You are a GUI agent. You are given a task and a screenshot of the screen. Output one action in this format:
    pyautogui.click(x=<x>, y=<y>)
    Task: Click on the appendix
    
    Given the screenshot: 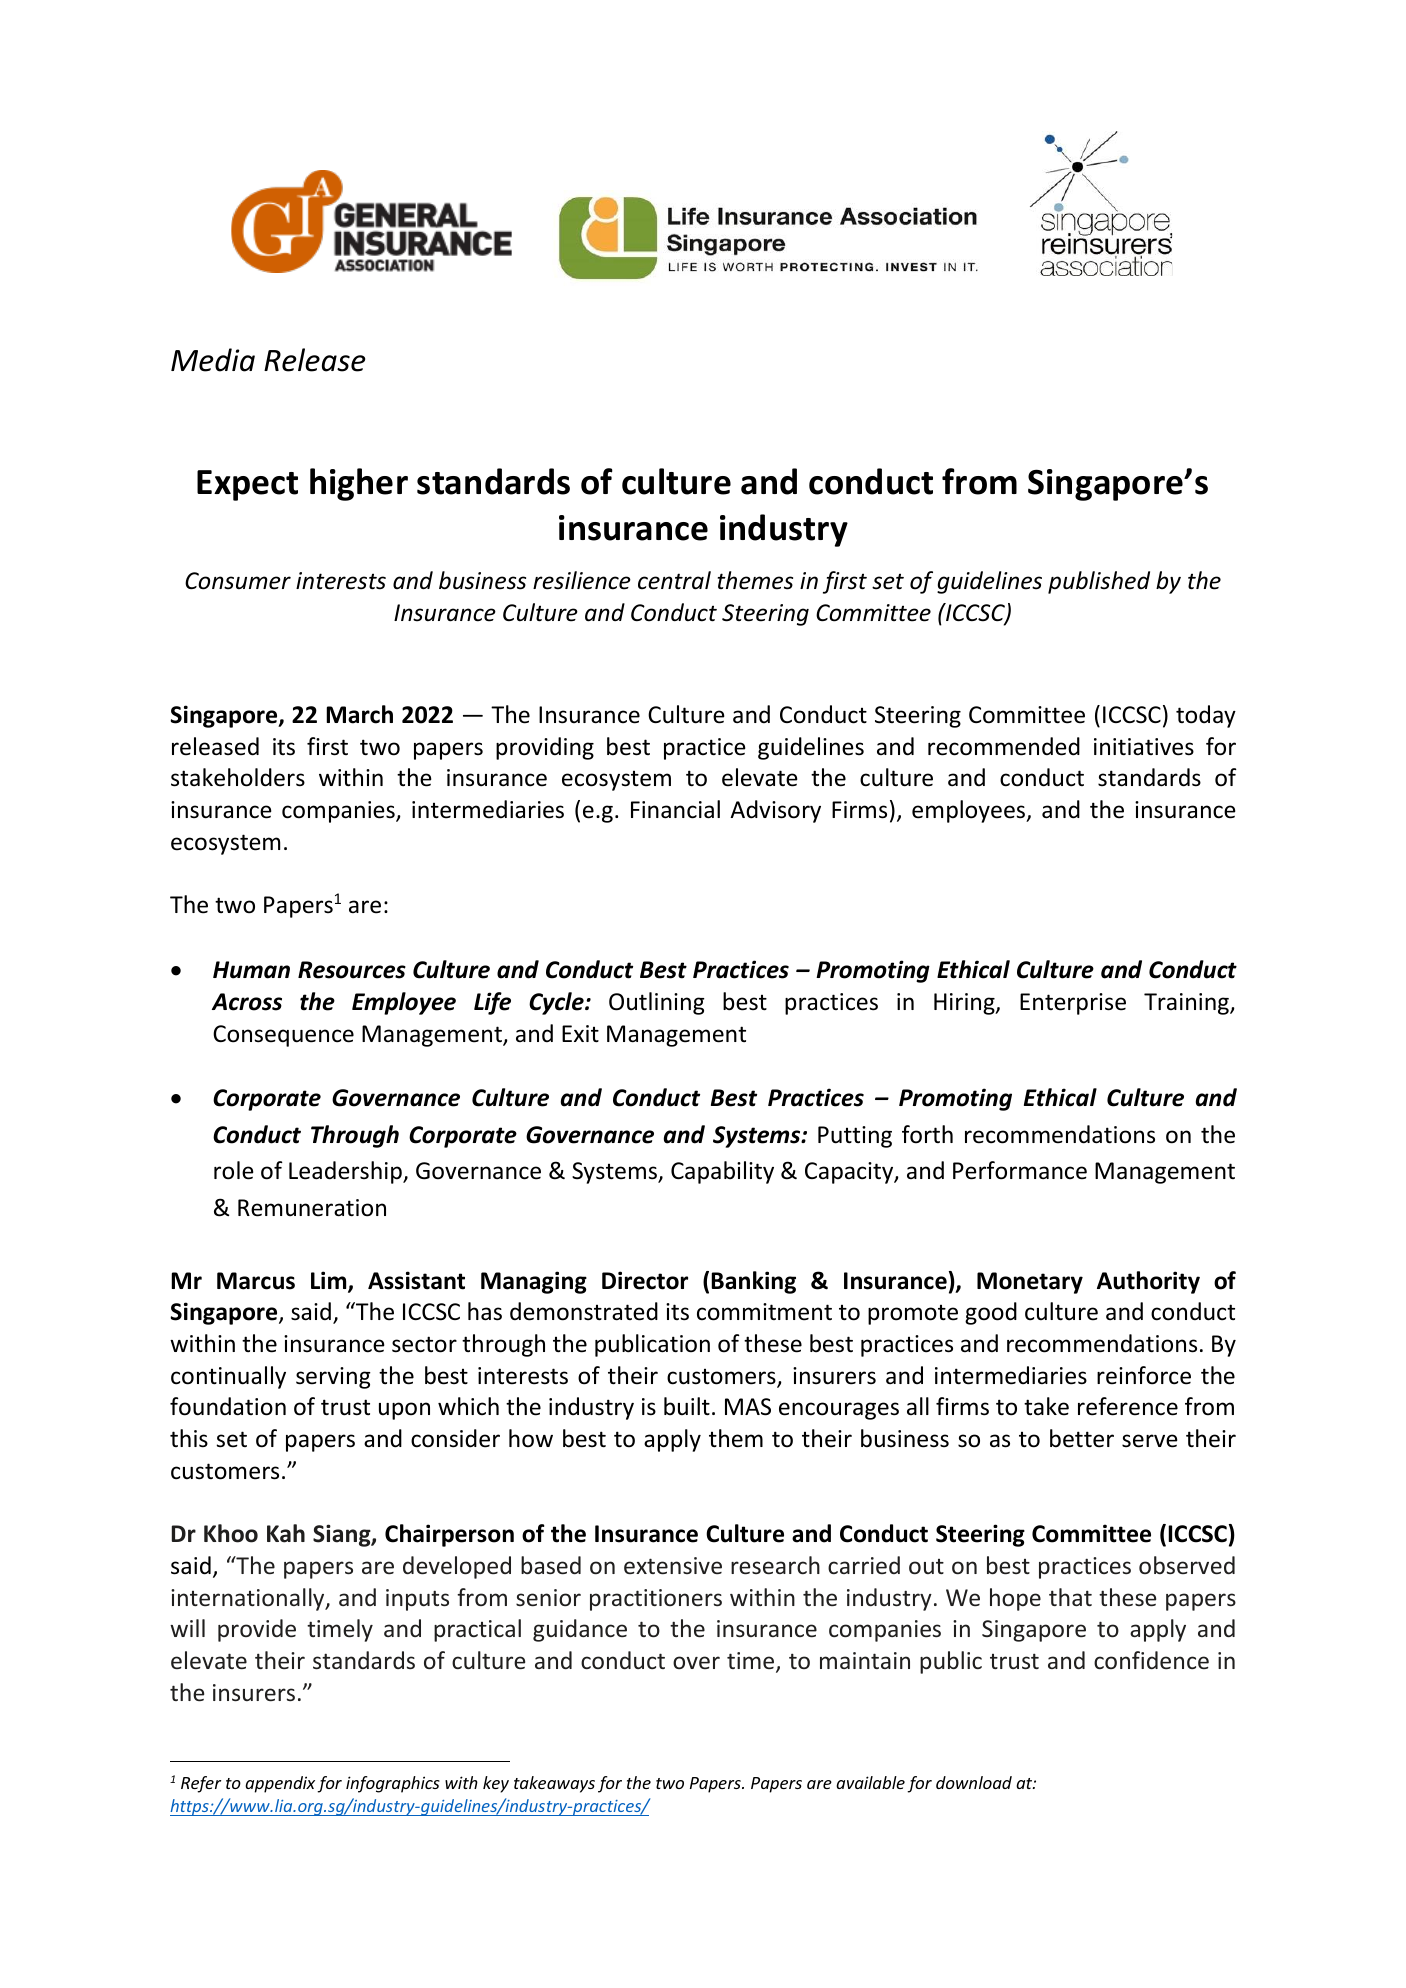 What is the action you would take?
    pyautogui.click(x=280, y=1784)
